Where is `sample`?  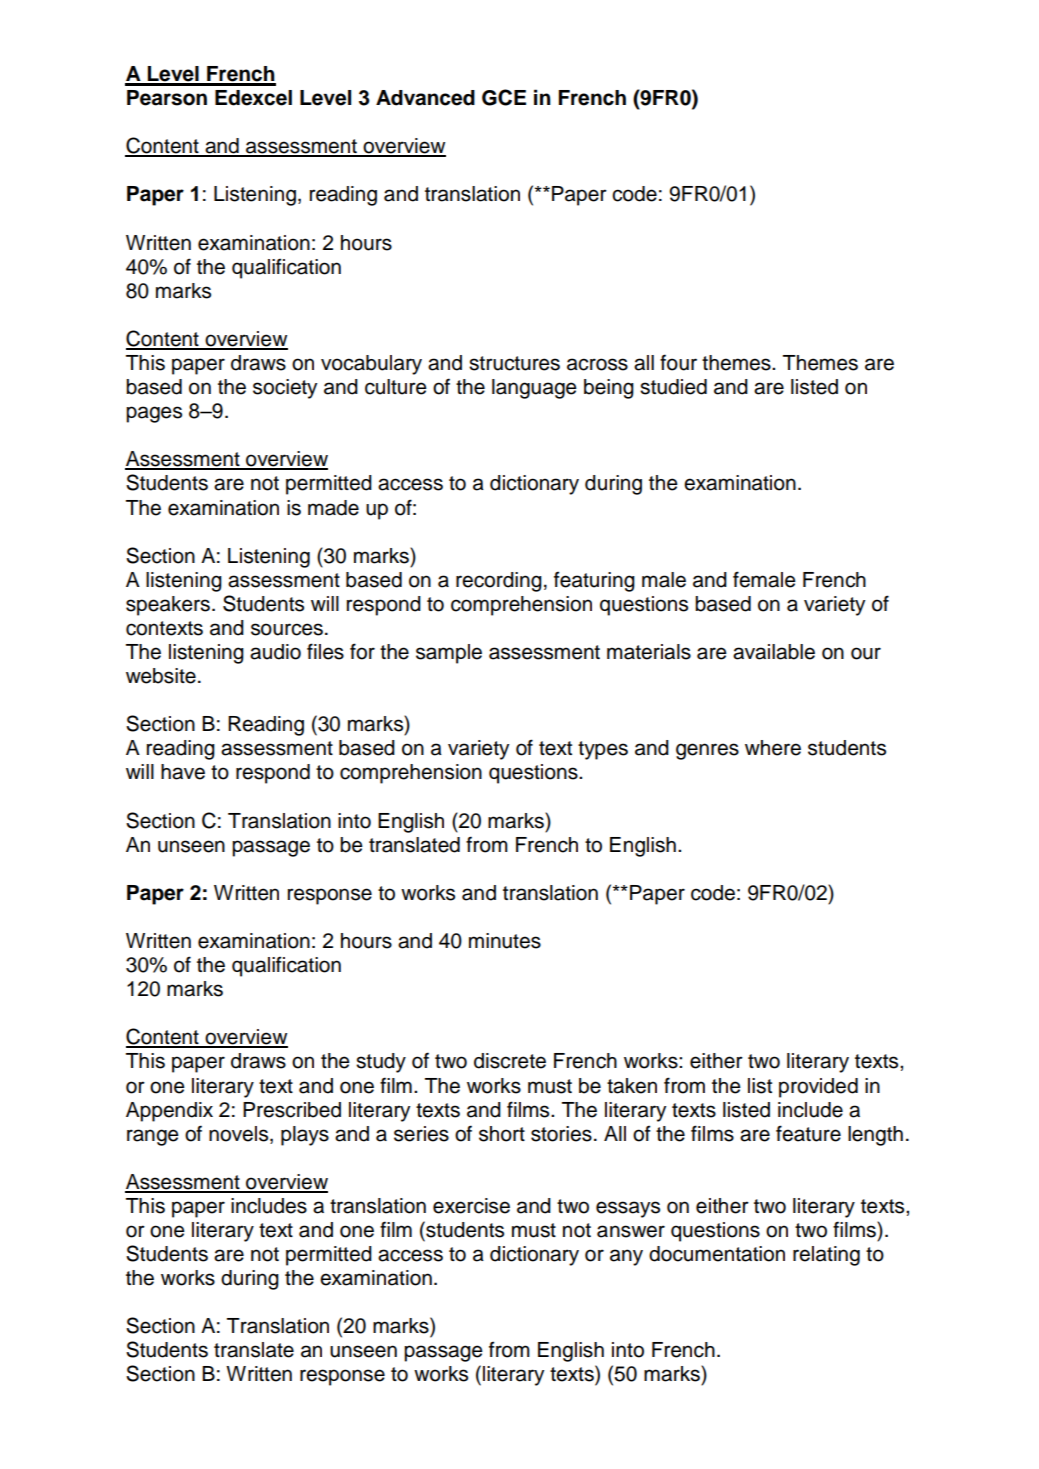 sample is located at coordinates (449, 654).
